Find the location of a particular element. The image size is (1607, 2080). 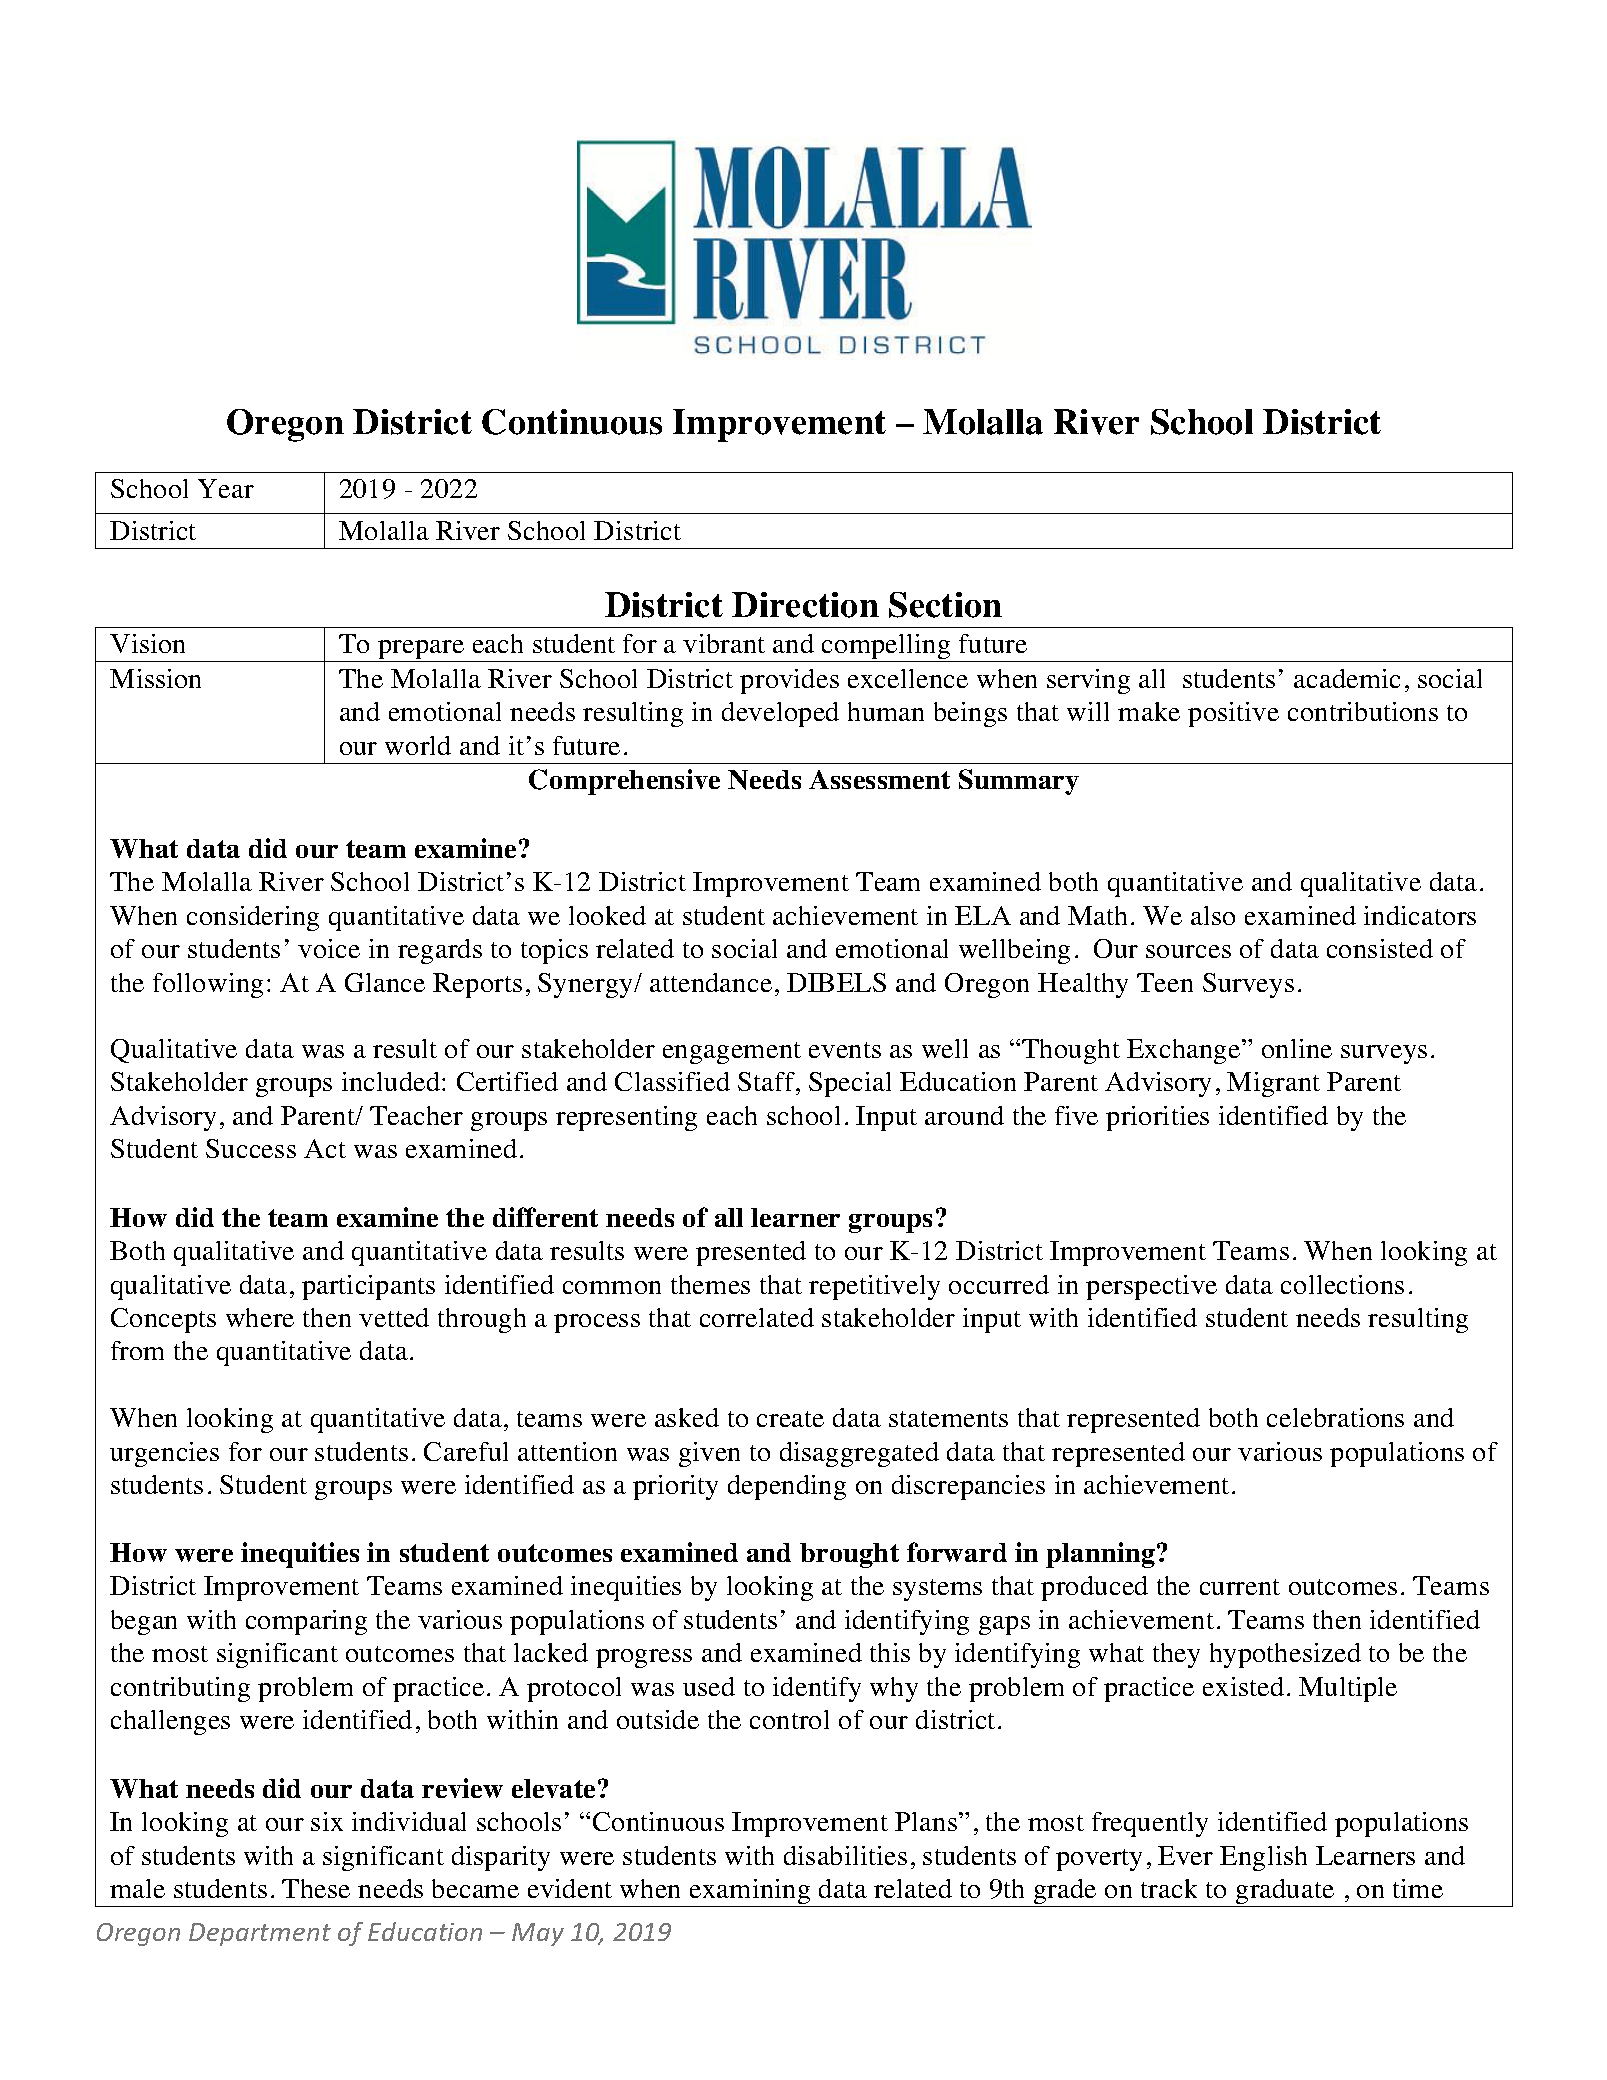

looked is located at coordinates (607, 915).
